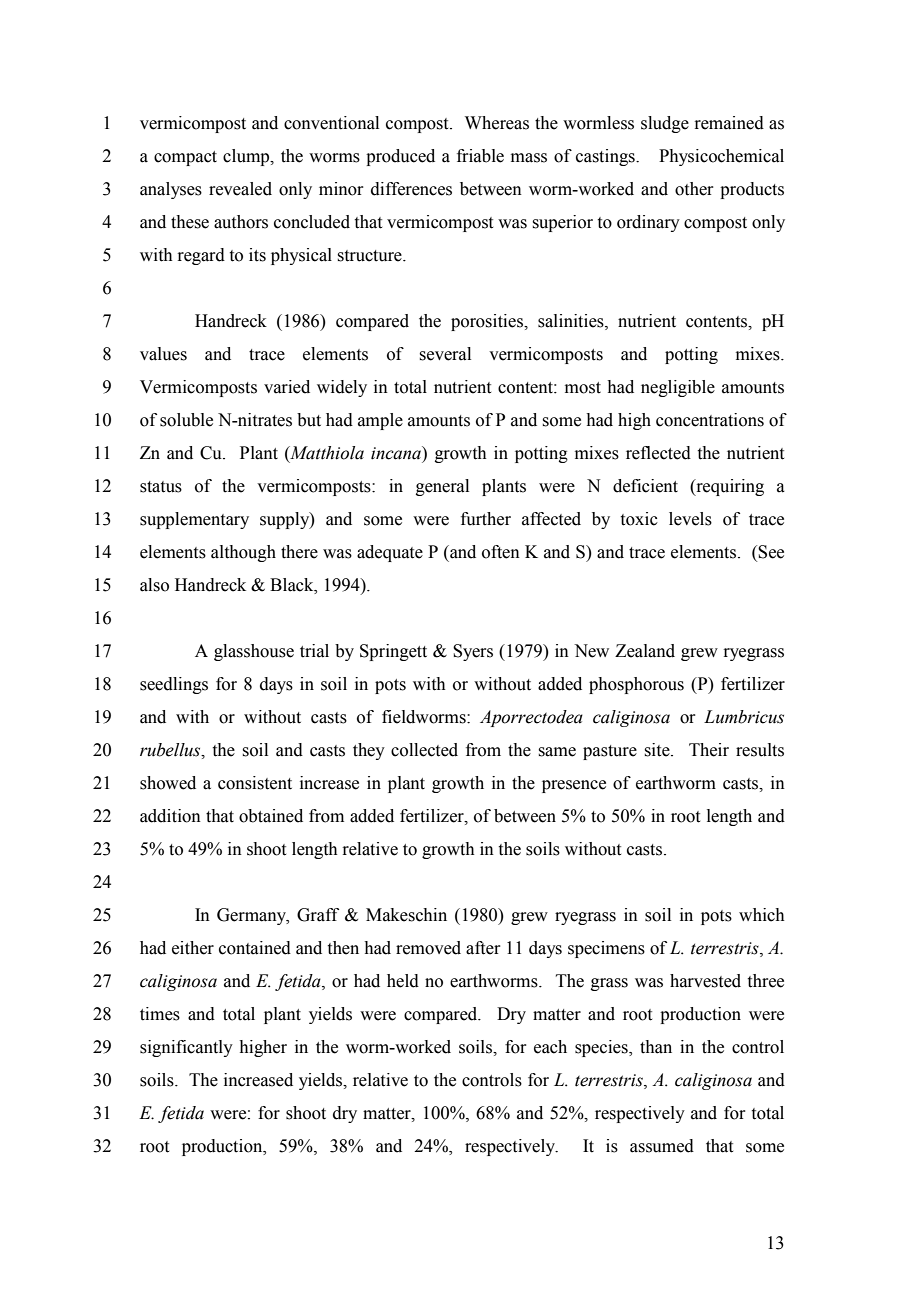  I want to click on clump, so click(247, 157).
